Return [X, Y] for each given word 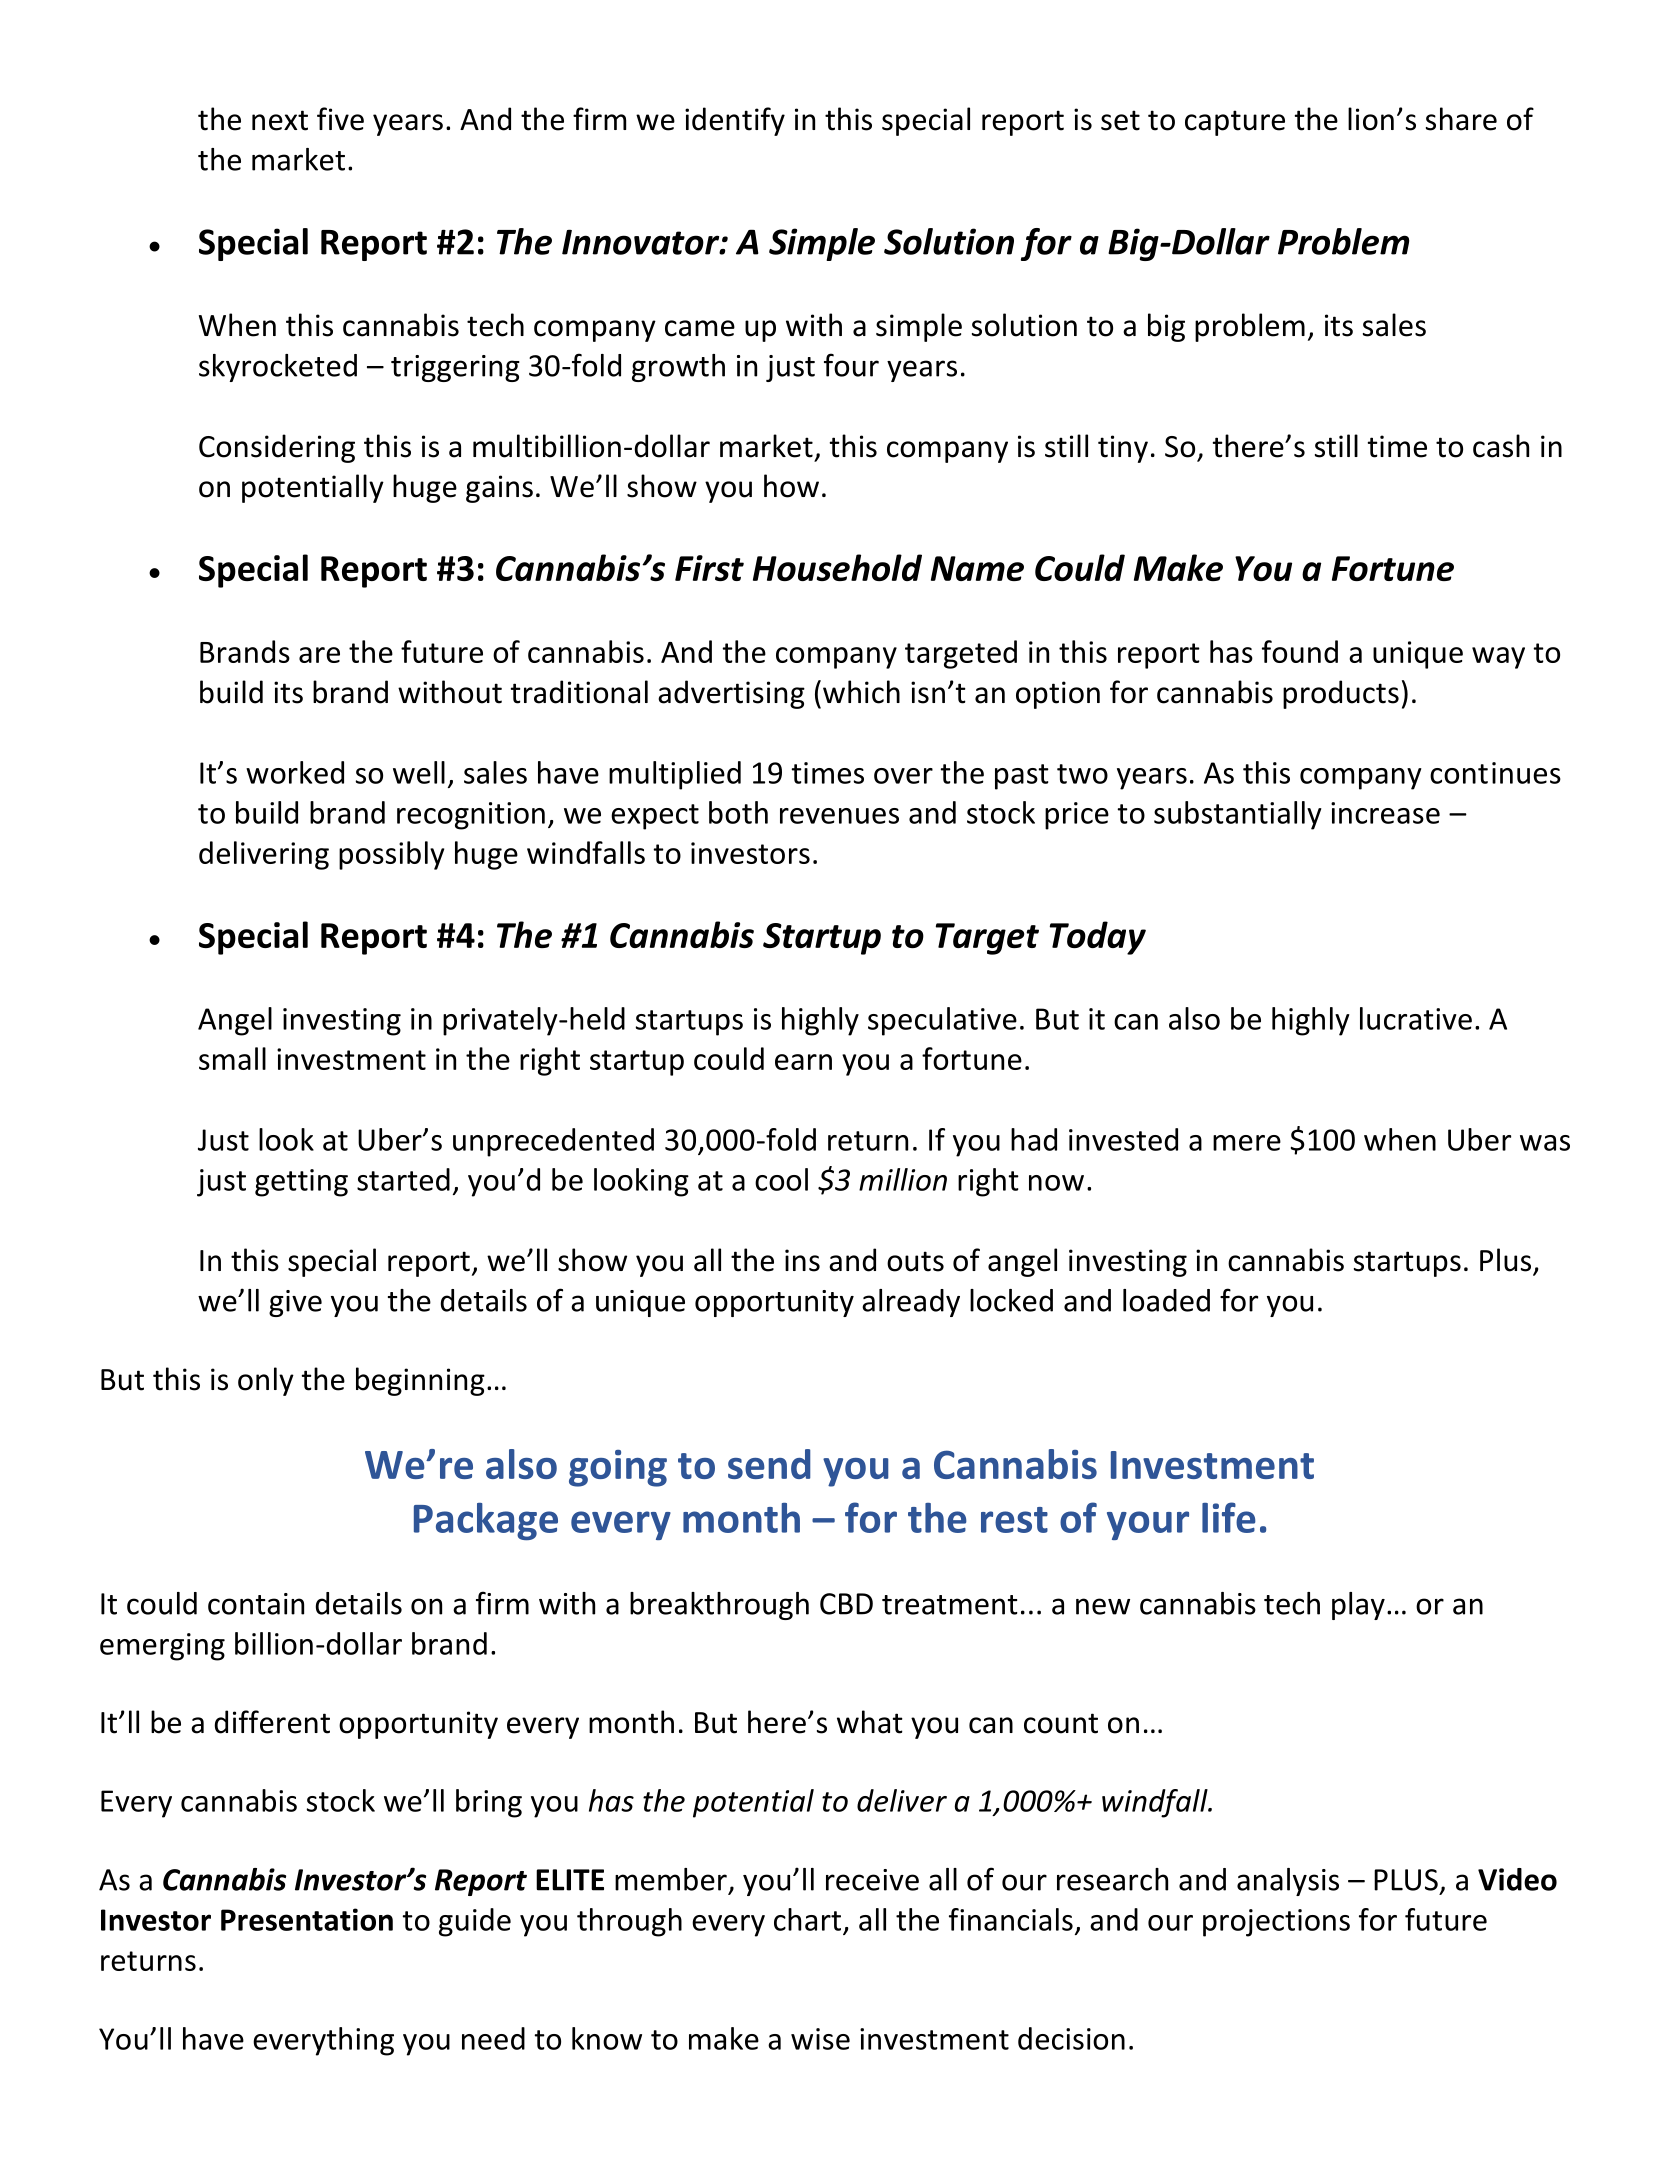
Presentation [307, 1919]
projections [1276, 1923]
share [1461, 119]
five [340, 119]
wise [820, 2039]
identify [735, 121]
